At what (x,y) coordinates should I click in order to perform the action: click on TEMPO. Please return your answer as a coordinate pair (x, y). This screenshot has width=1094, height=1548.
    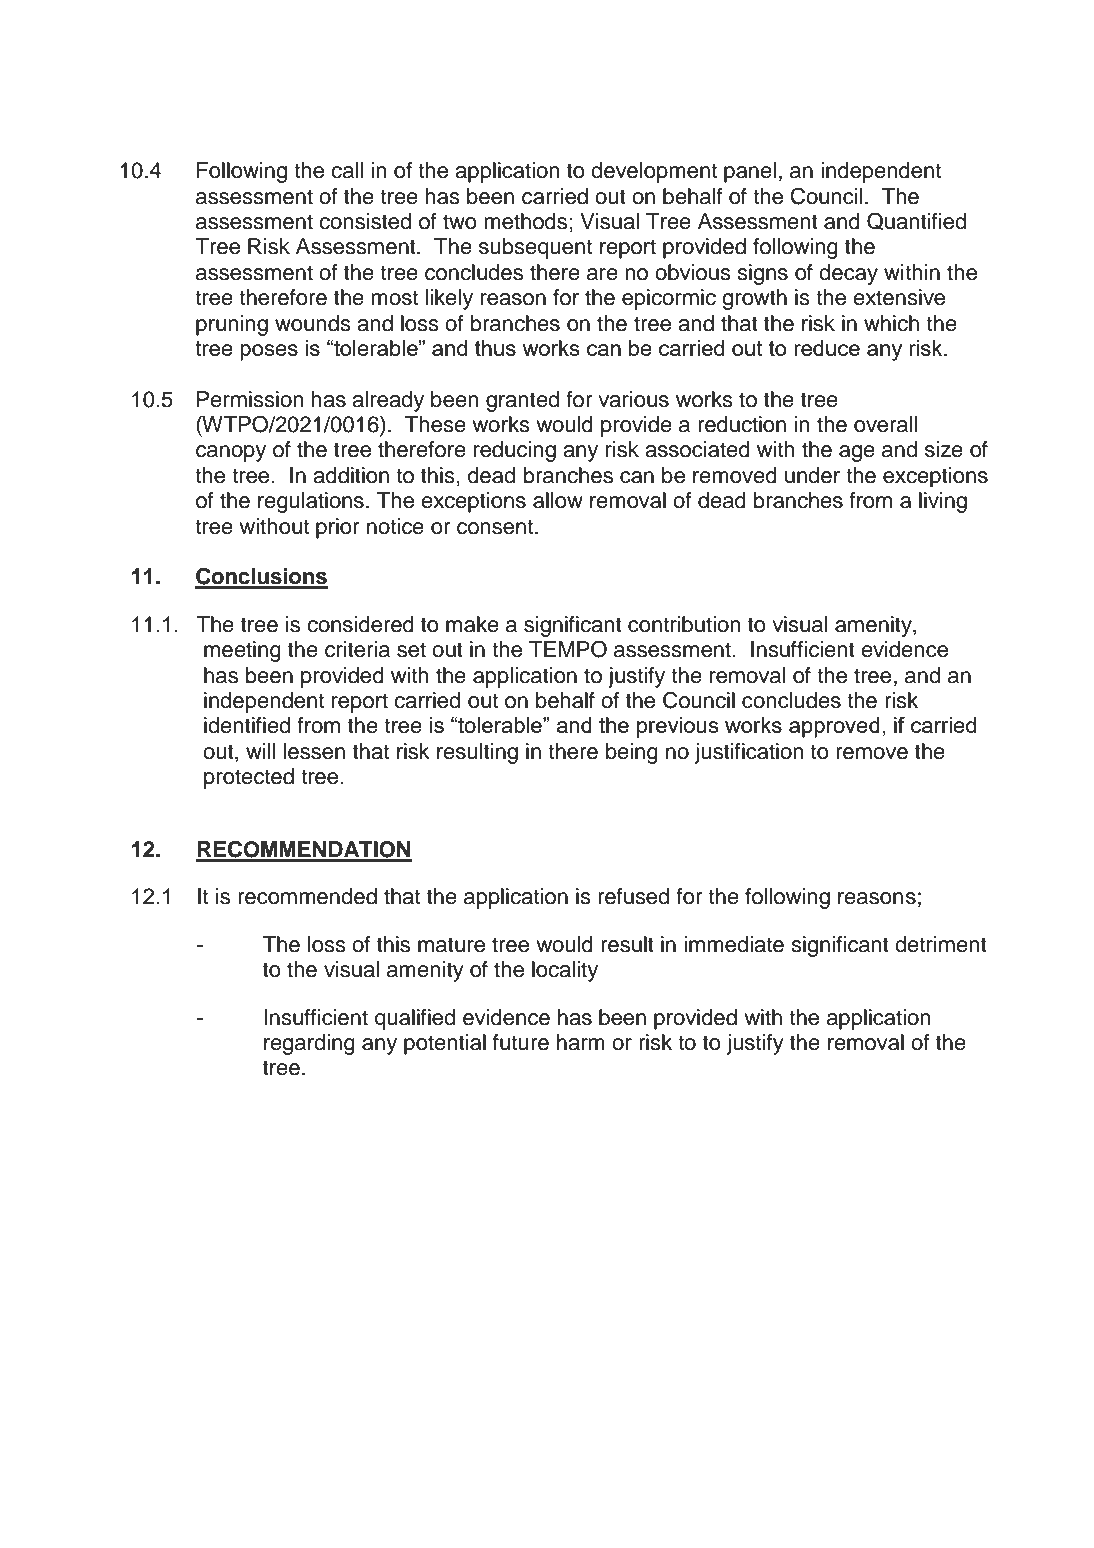
    Looking at the image, I should click on (568, 649).
